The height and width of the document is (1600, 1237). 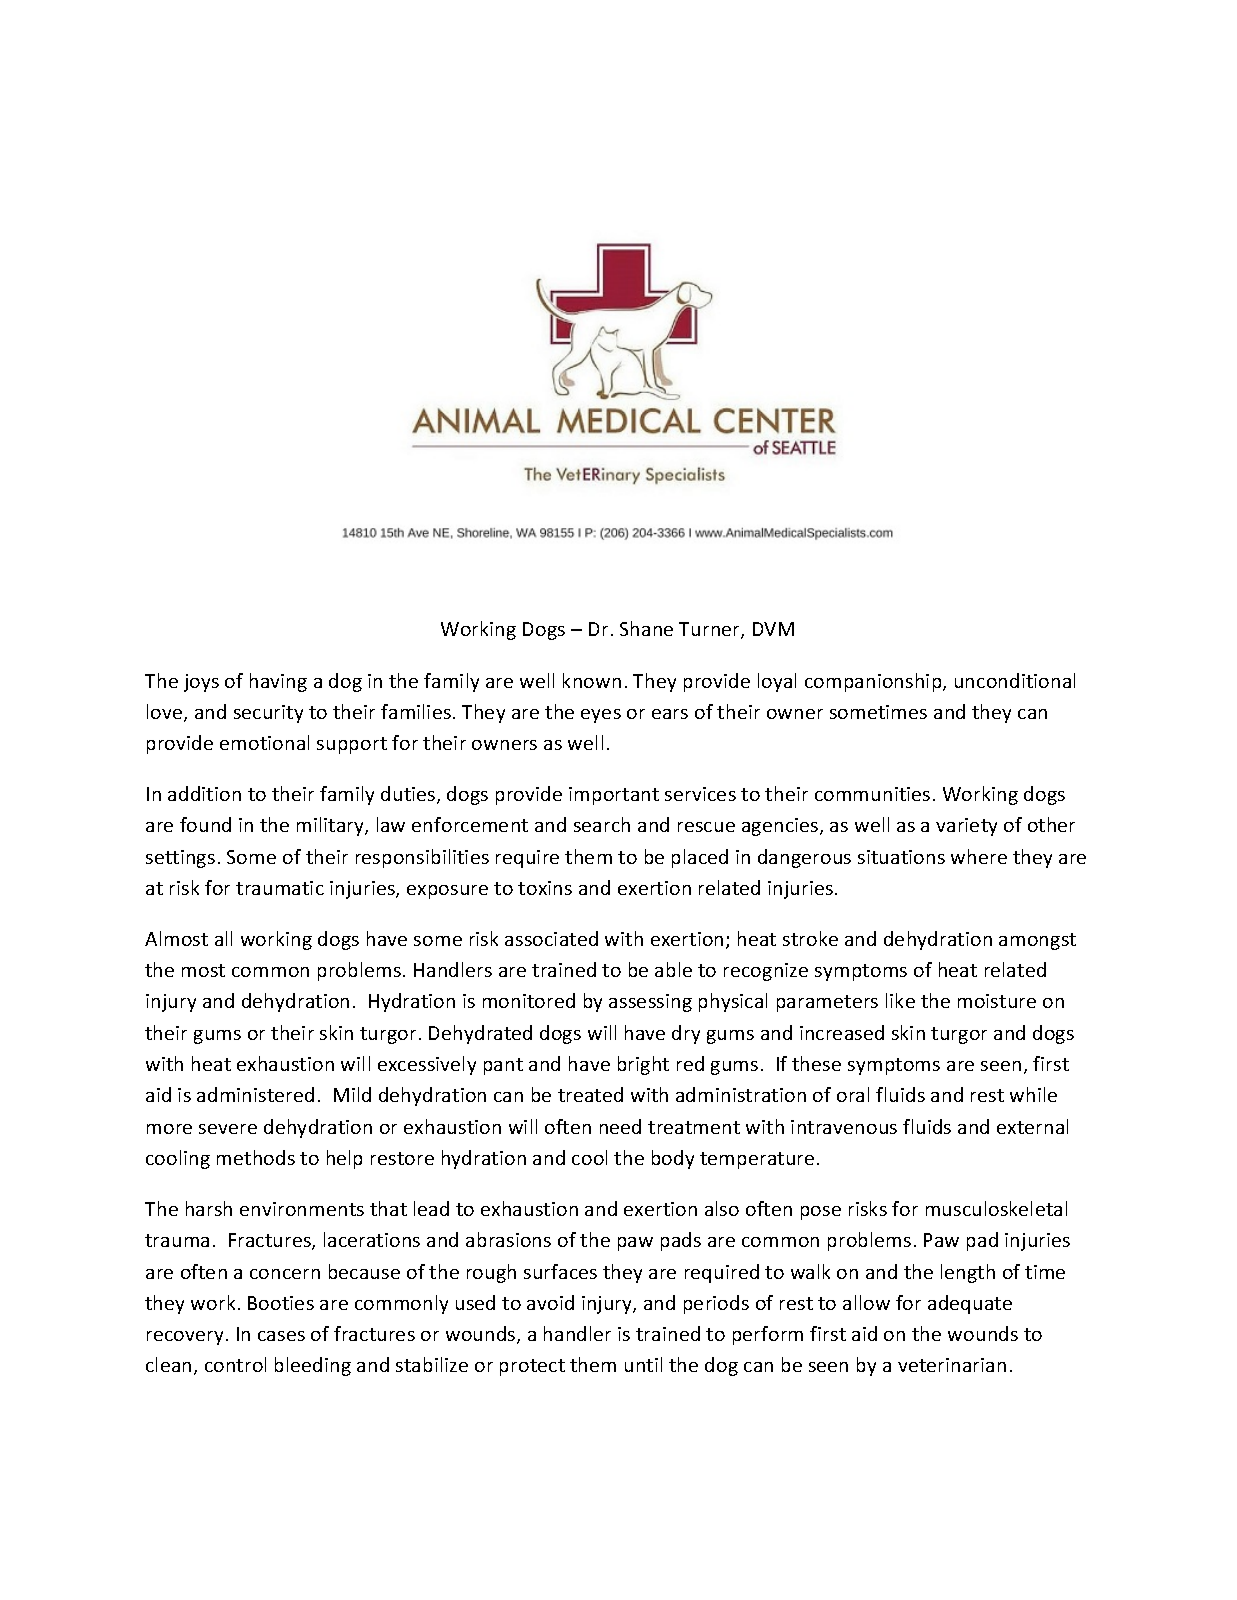 I want to click on like, so click(x=900, y=1000).
